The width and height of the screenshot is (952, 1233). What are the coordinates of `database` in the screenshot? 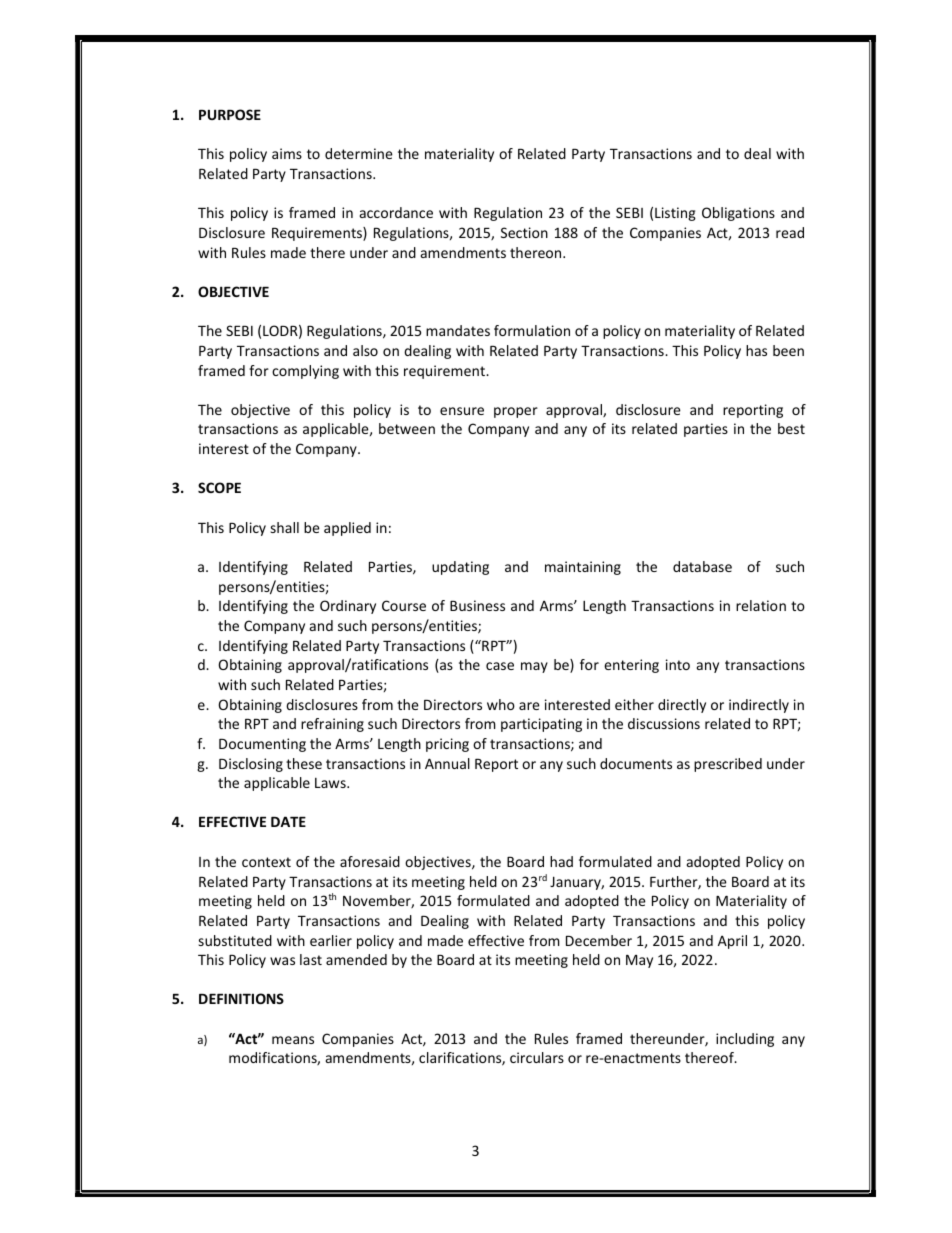 It's located at (702, 566).
